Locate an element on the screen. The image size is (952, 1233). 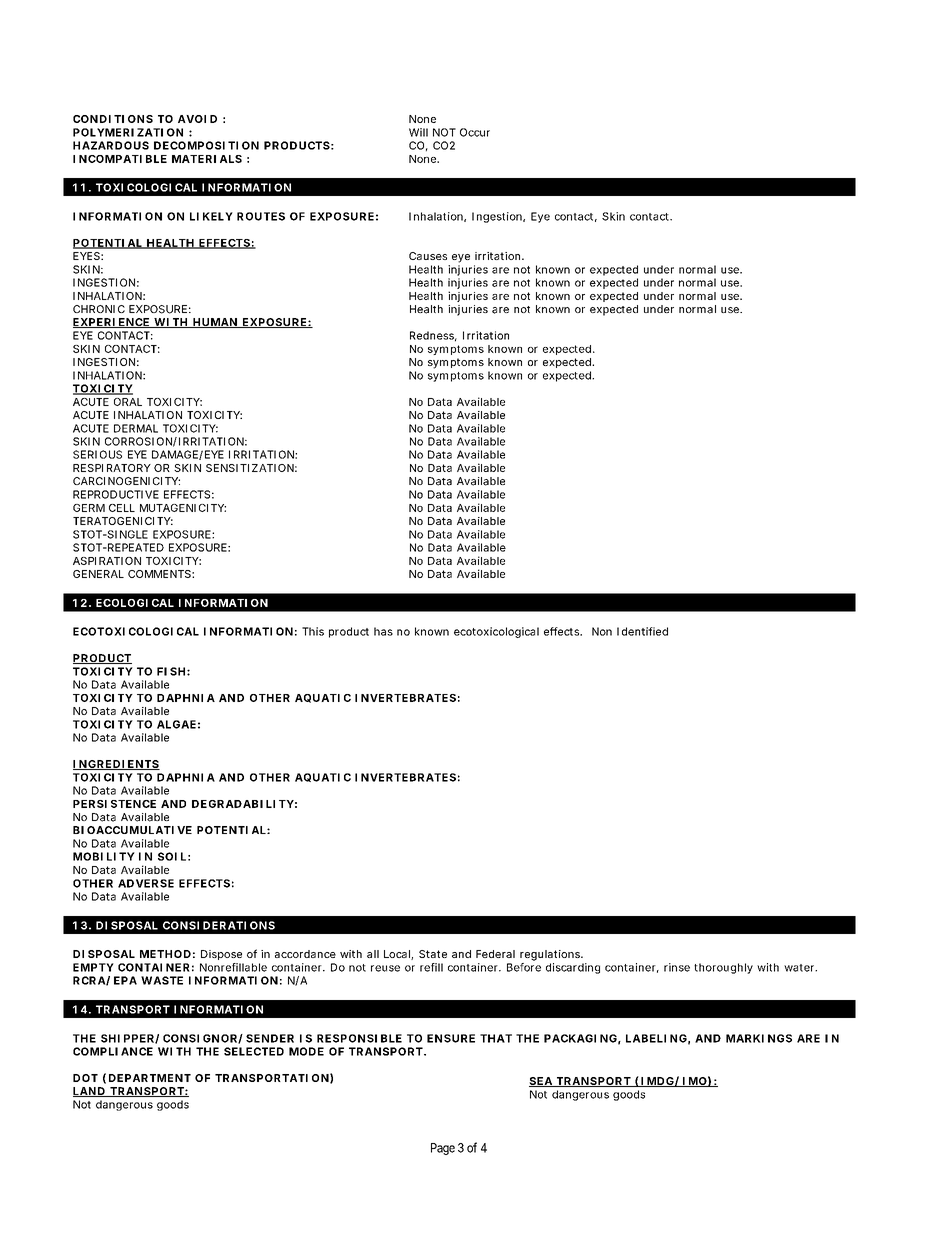
ORAL is located at coordinates (128, 402).
